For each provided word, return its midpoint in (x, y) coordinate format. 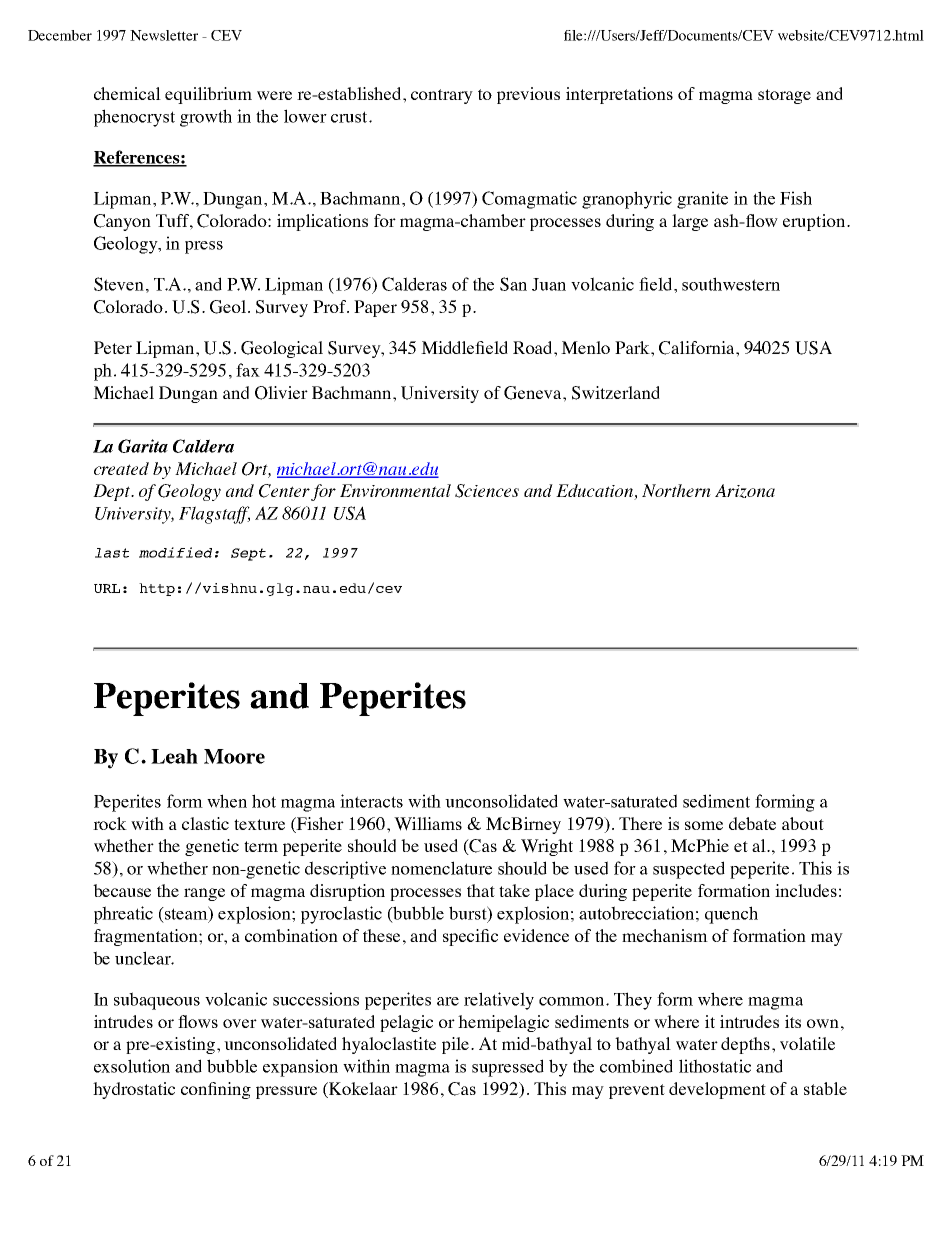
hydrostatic (134, 1090)
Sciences (487, 491)
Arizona (745, 491)
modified (175, 552)
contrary (442, 96)
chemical (127, 93)
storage (784, 96)
